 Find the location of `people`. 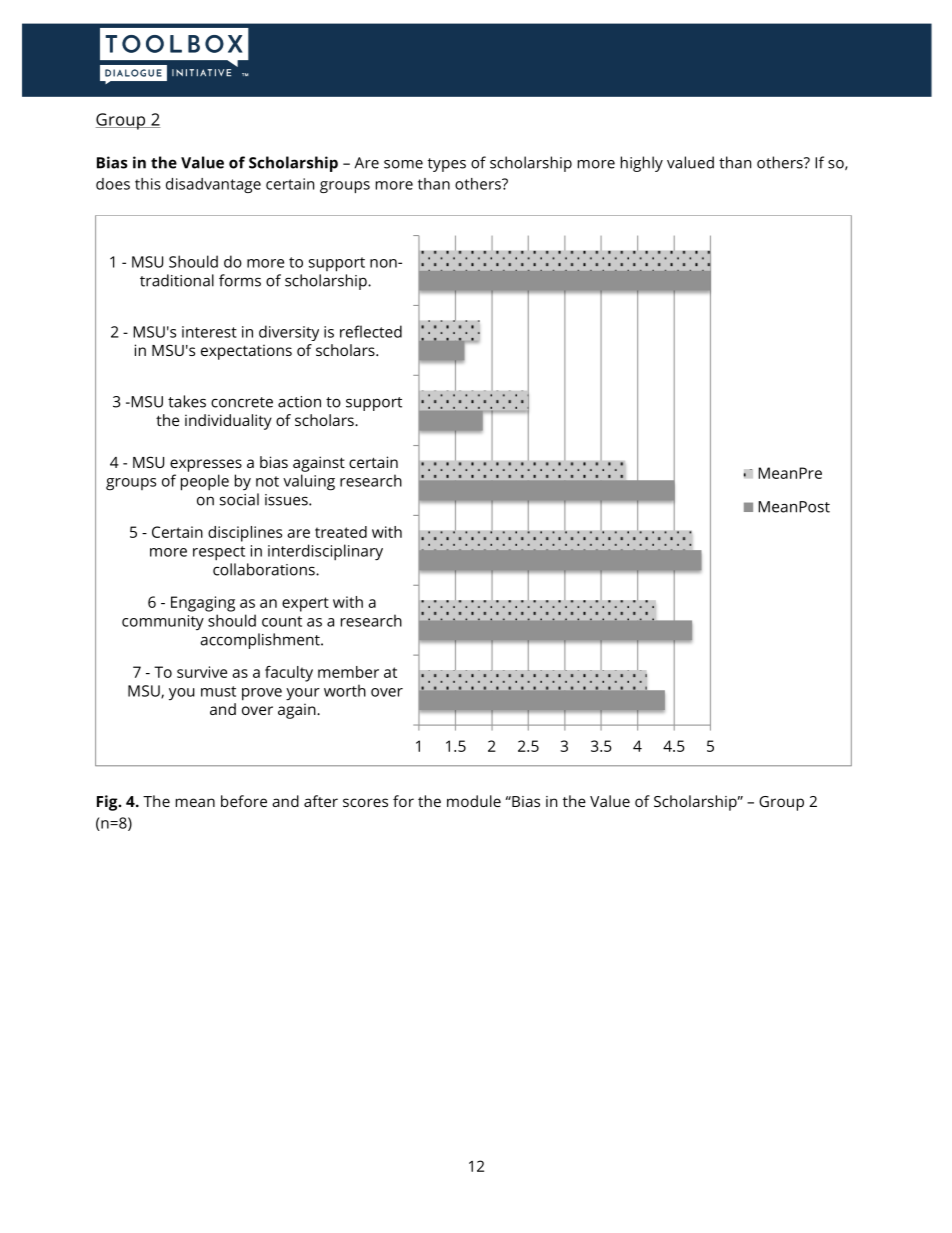

people is located at coordinates (205, 482).
